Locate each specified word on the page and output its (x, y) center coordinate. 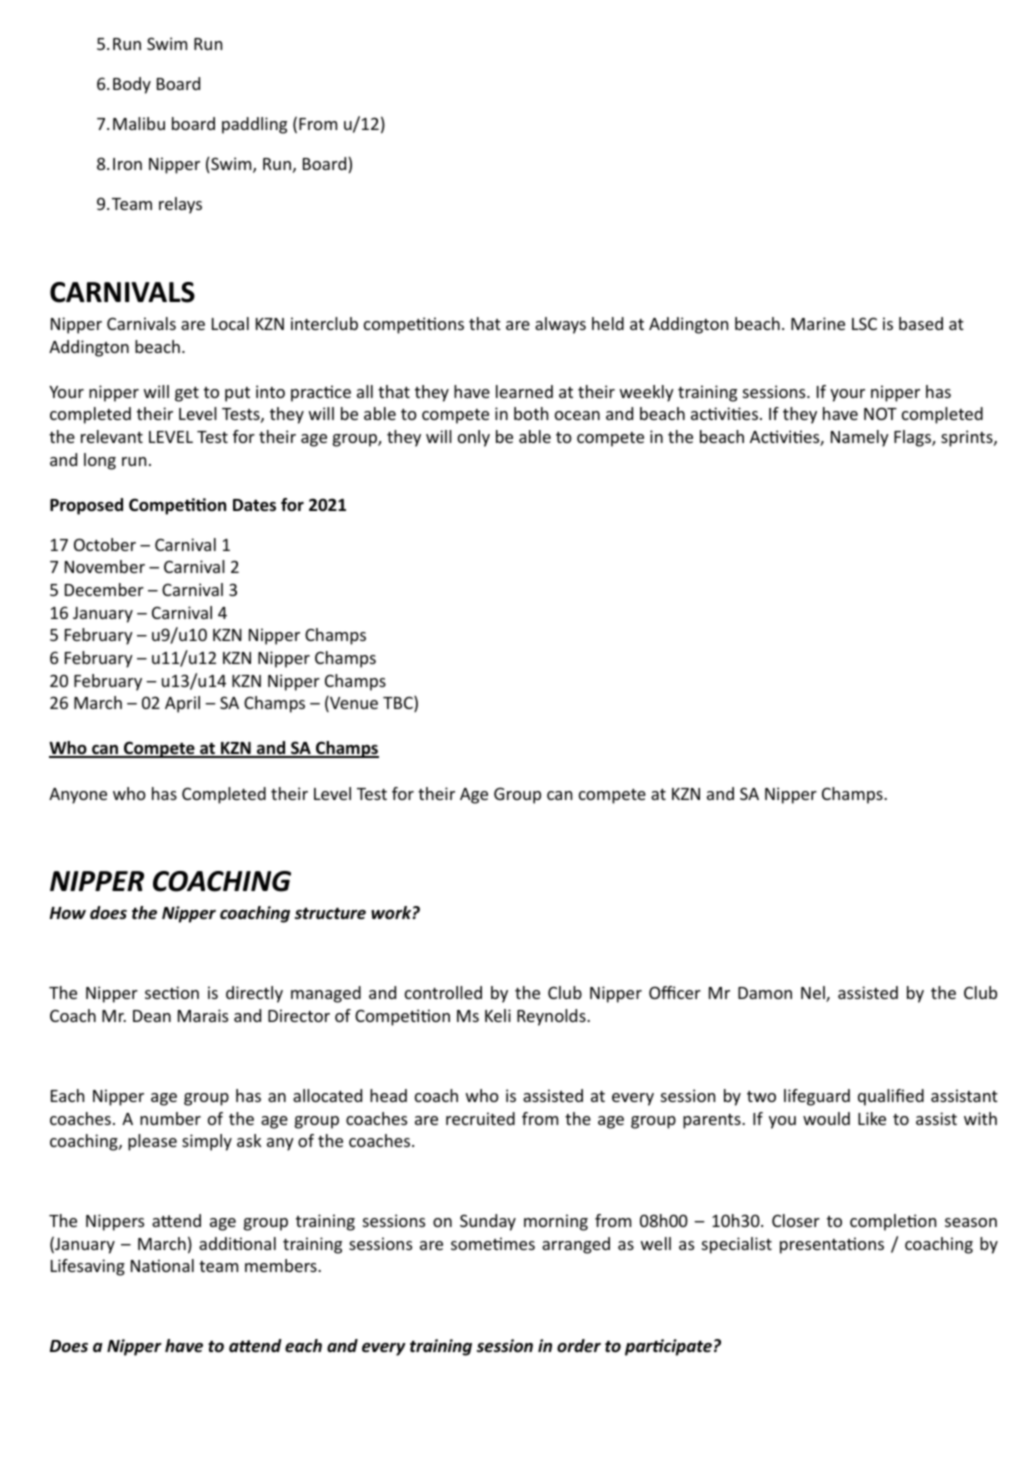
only (474, 438)
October (105, 544)
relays (180, 205)
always (560, 325)
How (68, 913)
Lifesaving (88, 1267)
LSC (864, 323)
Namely (860, 438)
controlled (443, 992)
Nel (814, 994)
